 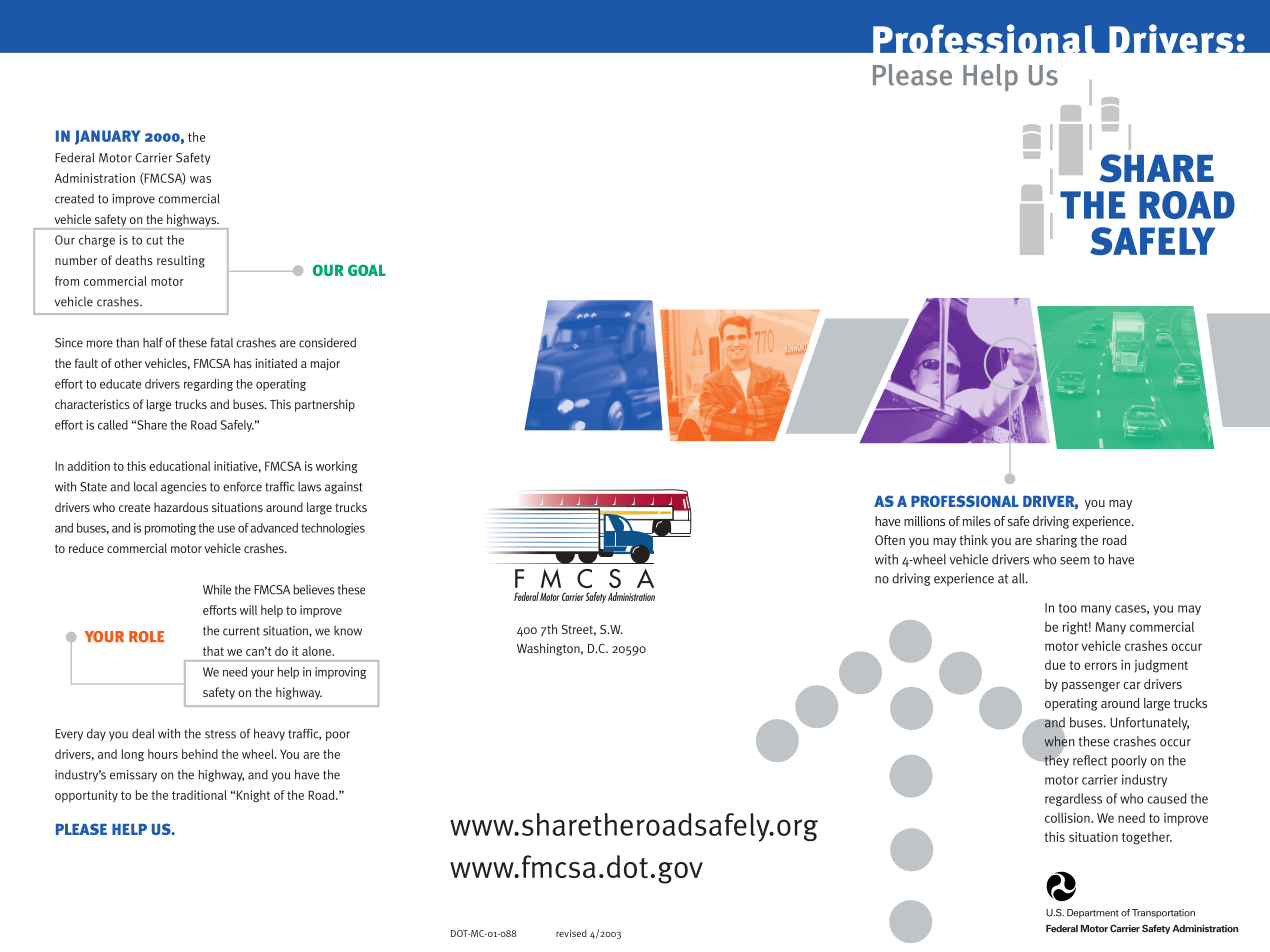 I want to click on stress, so click(x=220, y=734).
